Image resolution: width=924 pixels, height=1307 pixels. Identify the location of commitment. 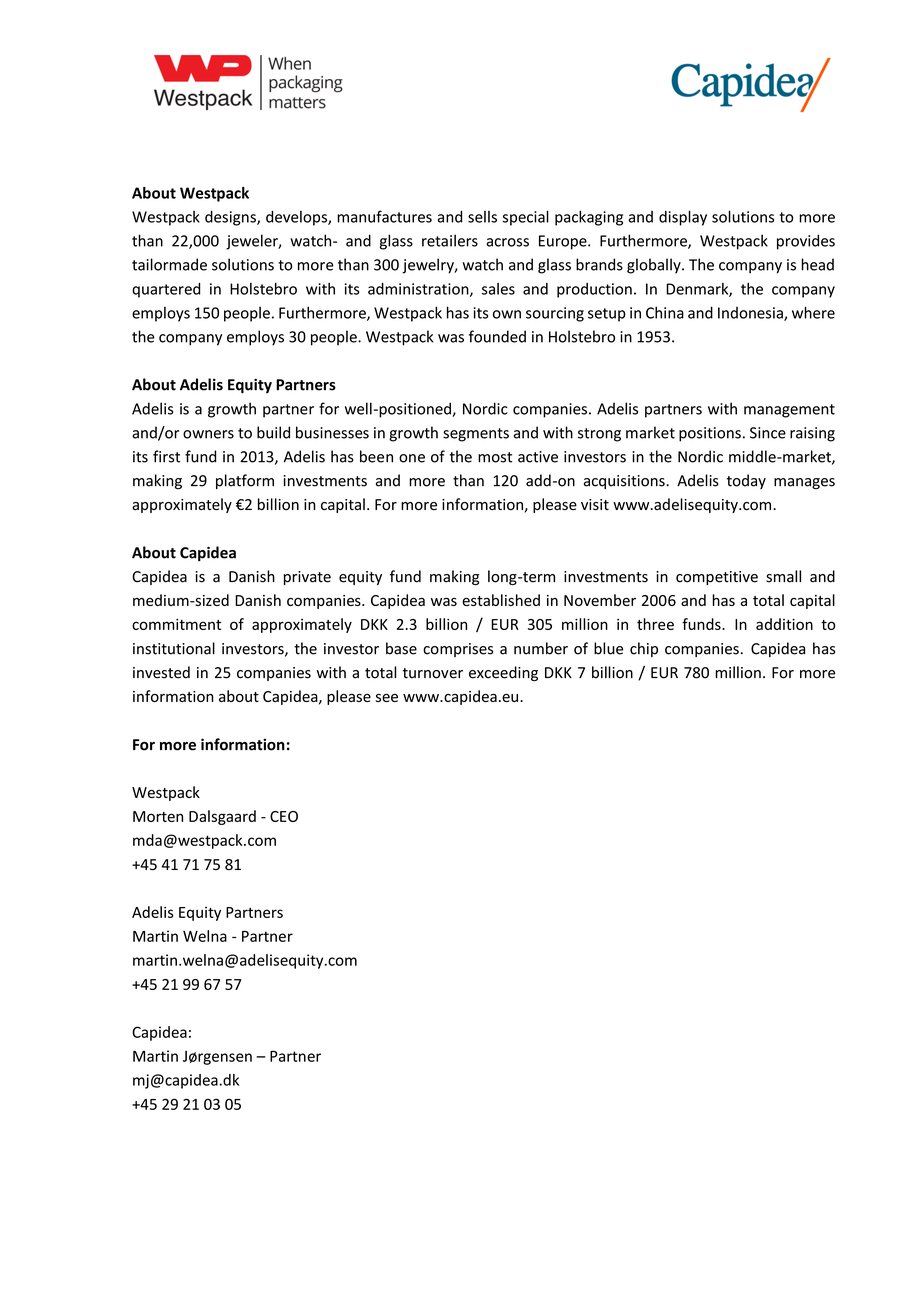
(176, 624).
